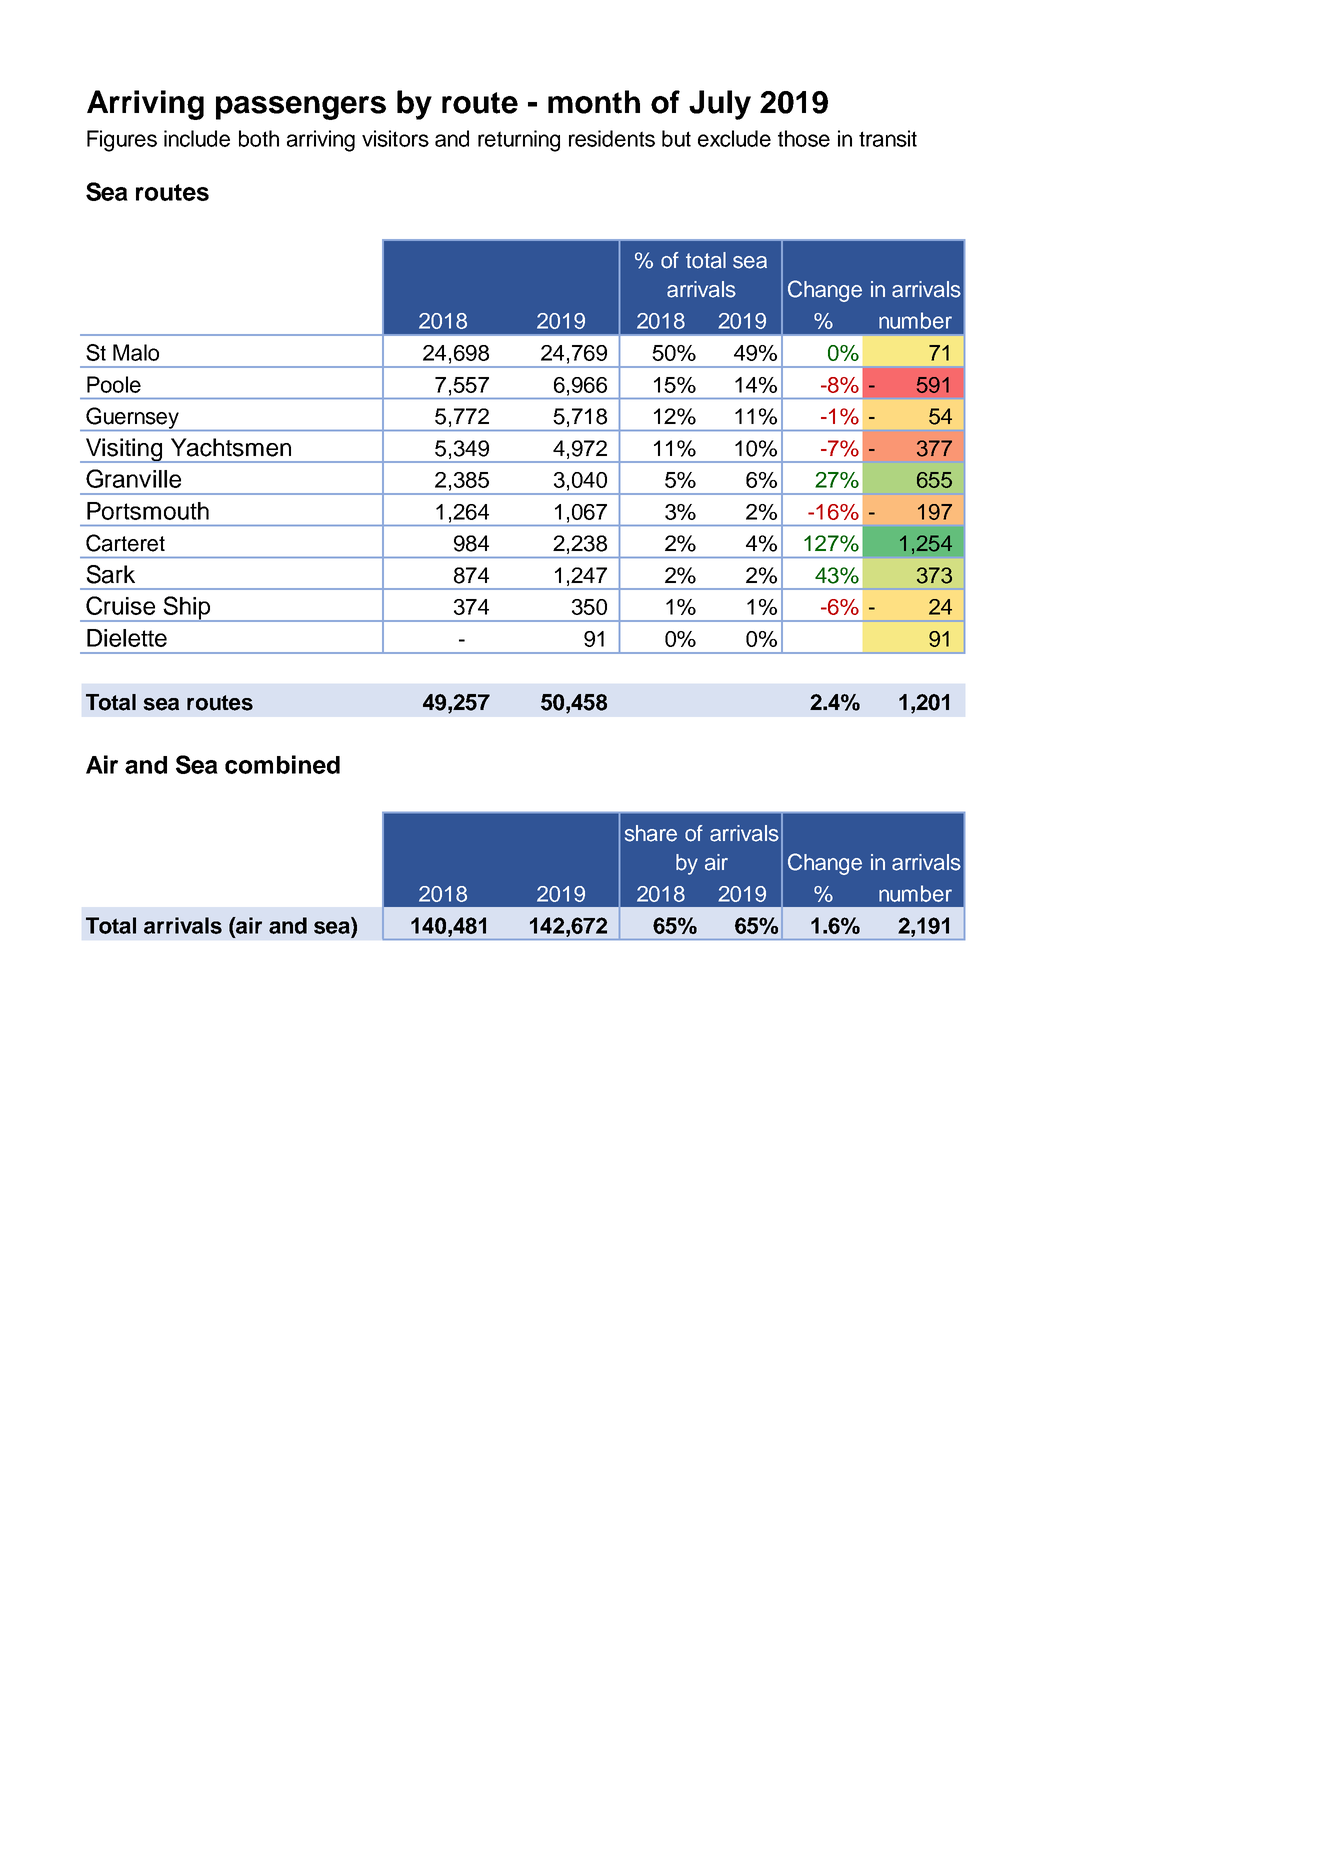 This document has height=1876, width=1327. I want to click on those, so click(804, 138).
